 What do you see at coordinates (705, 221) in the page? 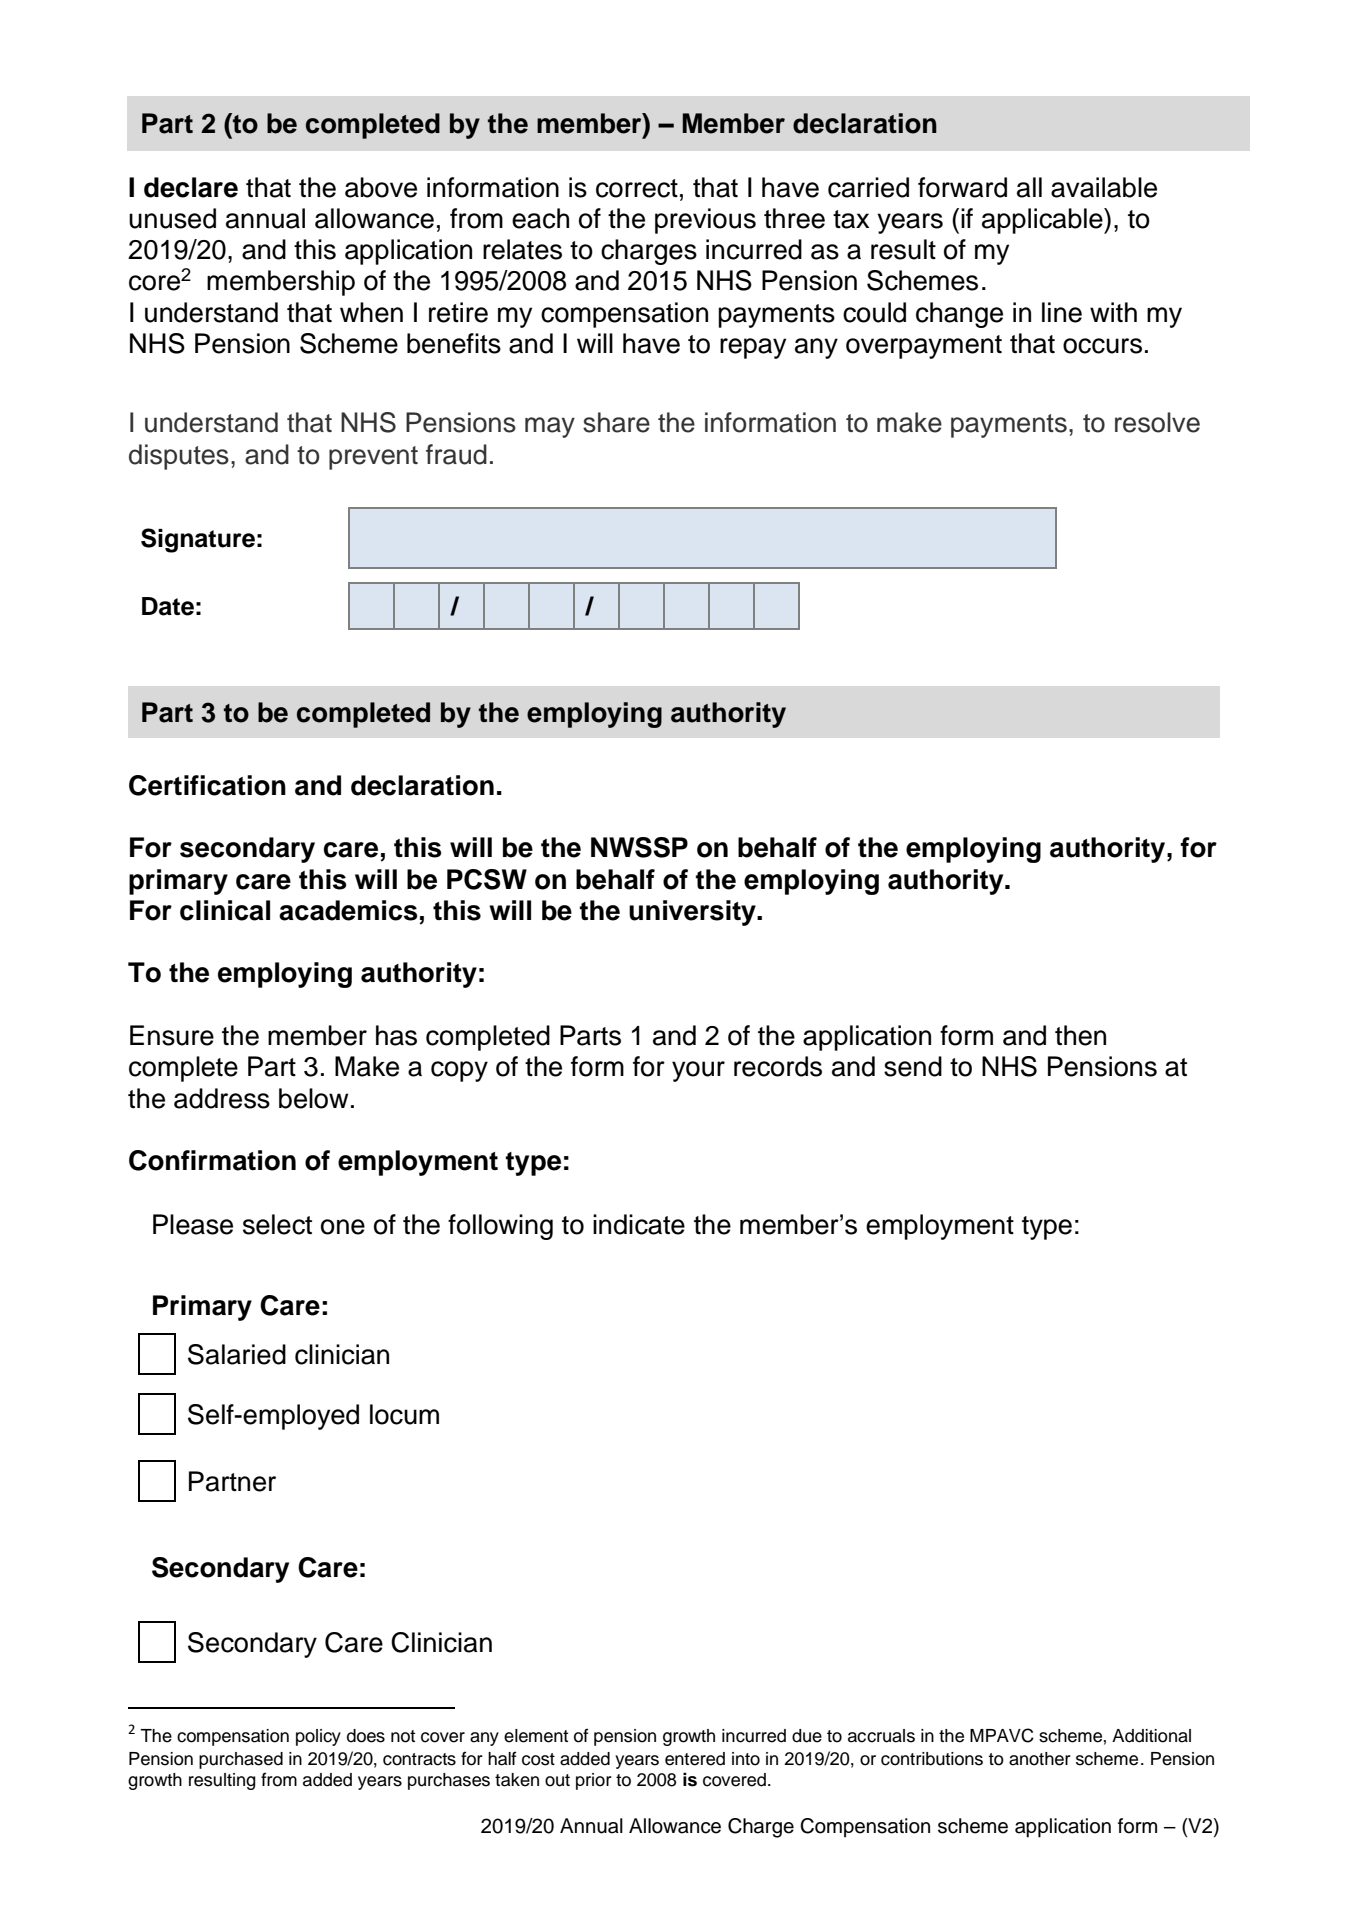
I see `previous` at bounding box center [705, 221].
